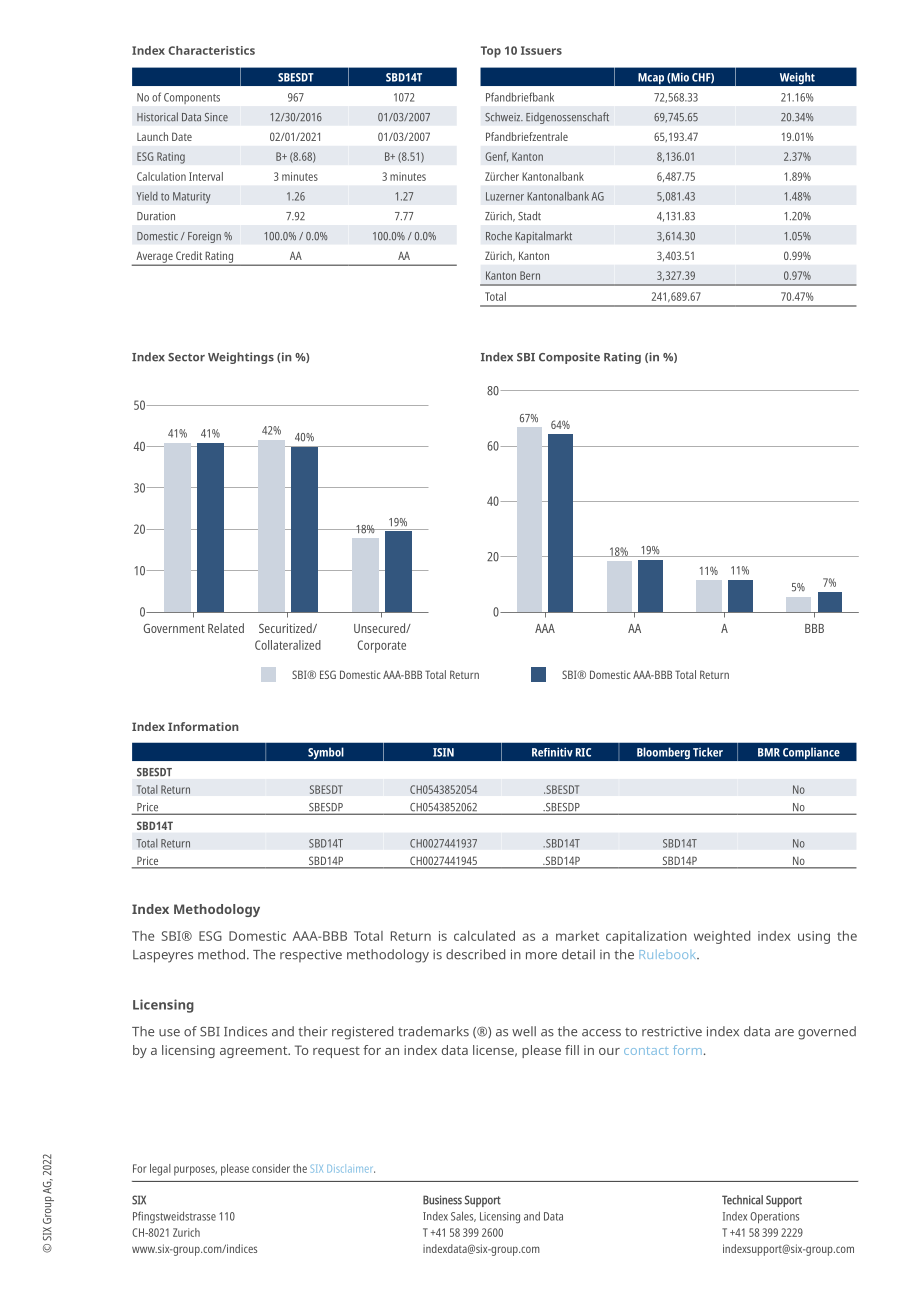 This document has height=1308, width=924. Describe the element at coordinates (216, 117) in the document. I see `Since` at that location.
